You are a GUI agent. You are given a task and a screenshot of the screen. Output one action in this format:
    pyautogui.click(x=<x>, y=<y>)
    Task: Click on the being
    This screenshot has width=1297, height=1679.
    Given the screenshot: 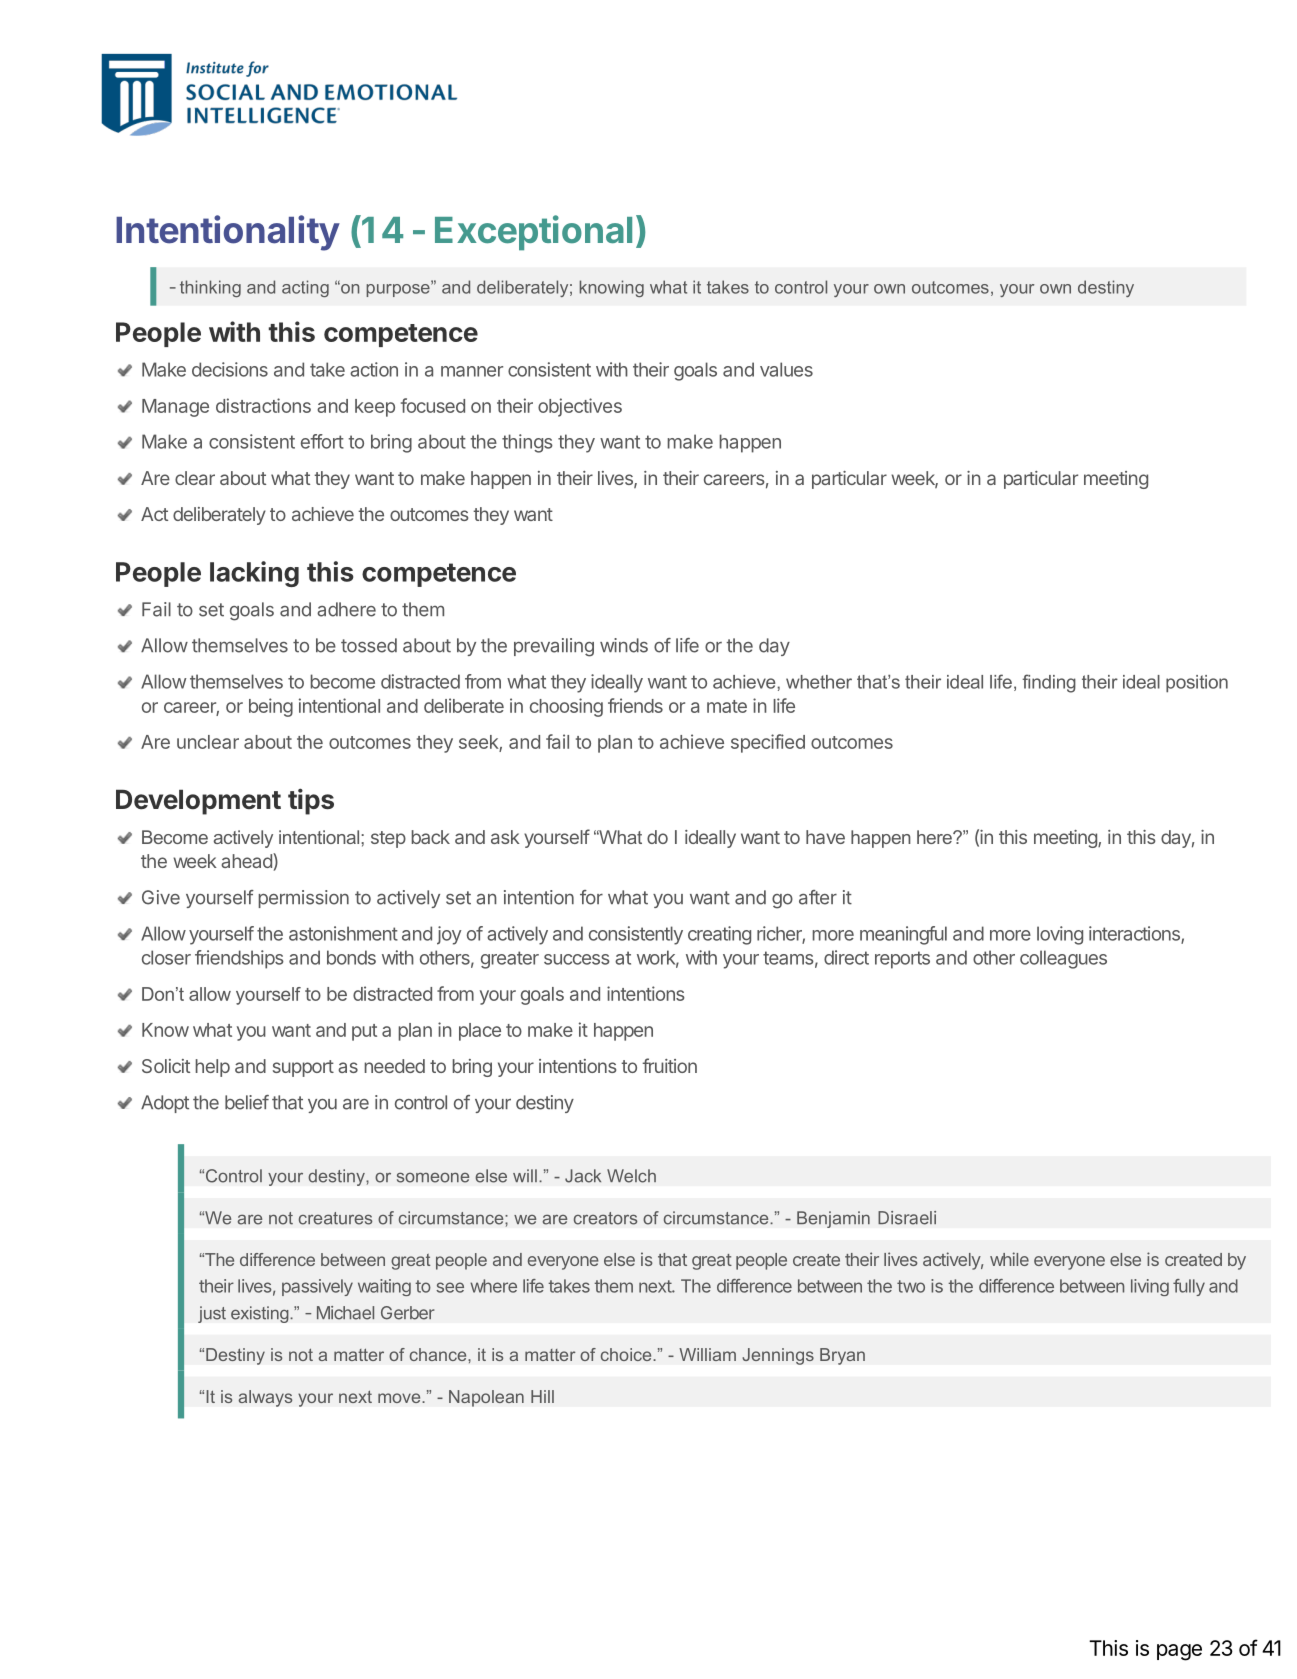 What is the action you would take?
    pyautogui.click(x=271, y=707)
